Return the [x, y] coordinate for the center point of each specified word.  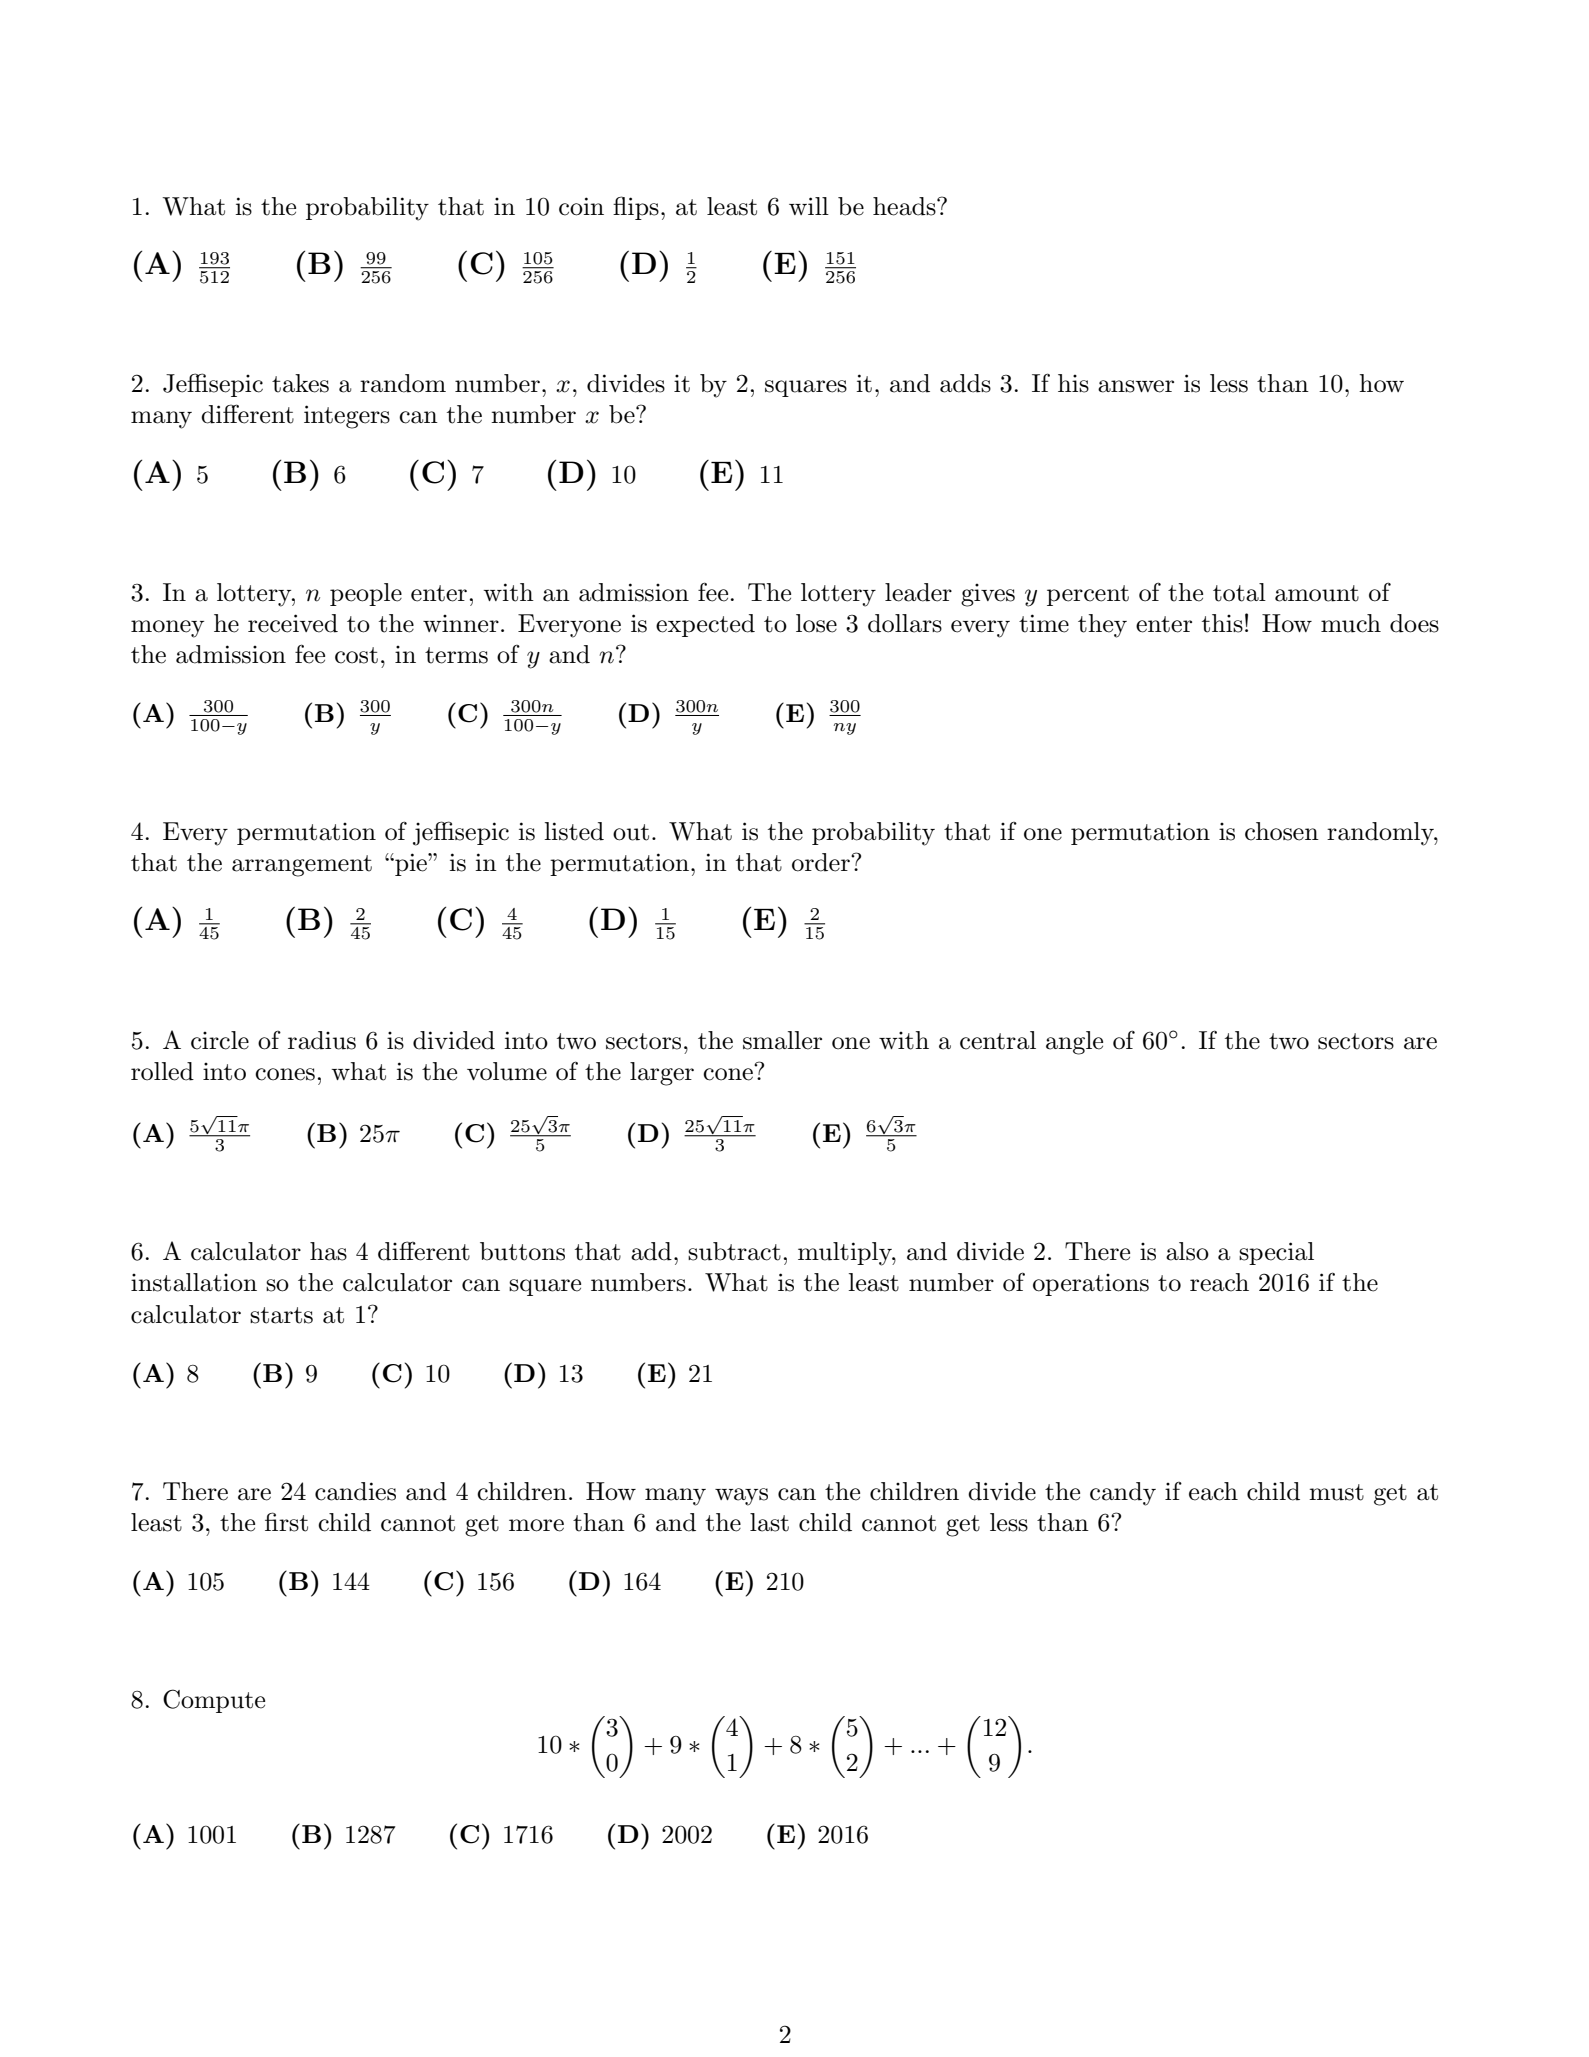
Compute [214, 1701]
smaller [782, 1040]
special [1276, 1253]
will [809, 206]
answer [1136, 386]
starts [281, 1315]
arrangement [302, 866]
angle [1074, 1043]
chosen [1282, 831]
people [366, 594]
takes [300, 383]
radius [322, 1040]
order [822, 862]
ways [741, 1497]
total [1239, 592]
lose [816, 623]
